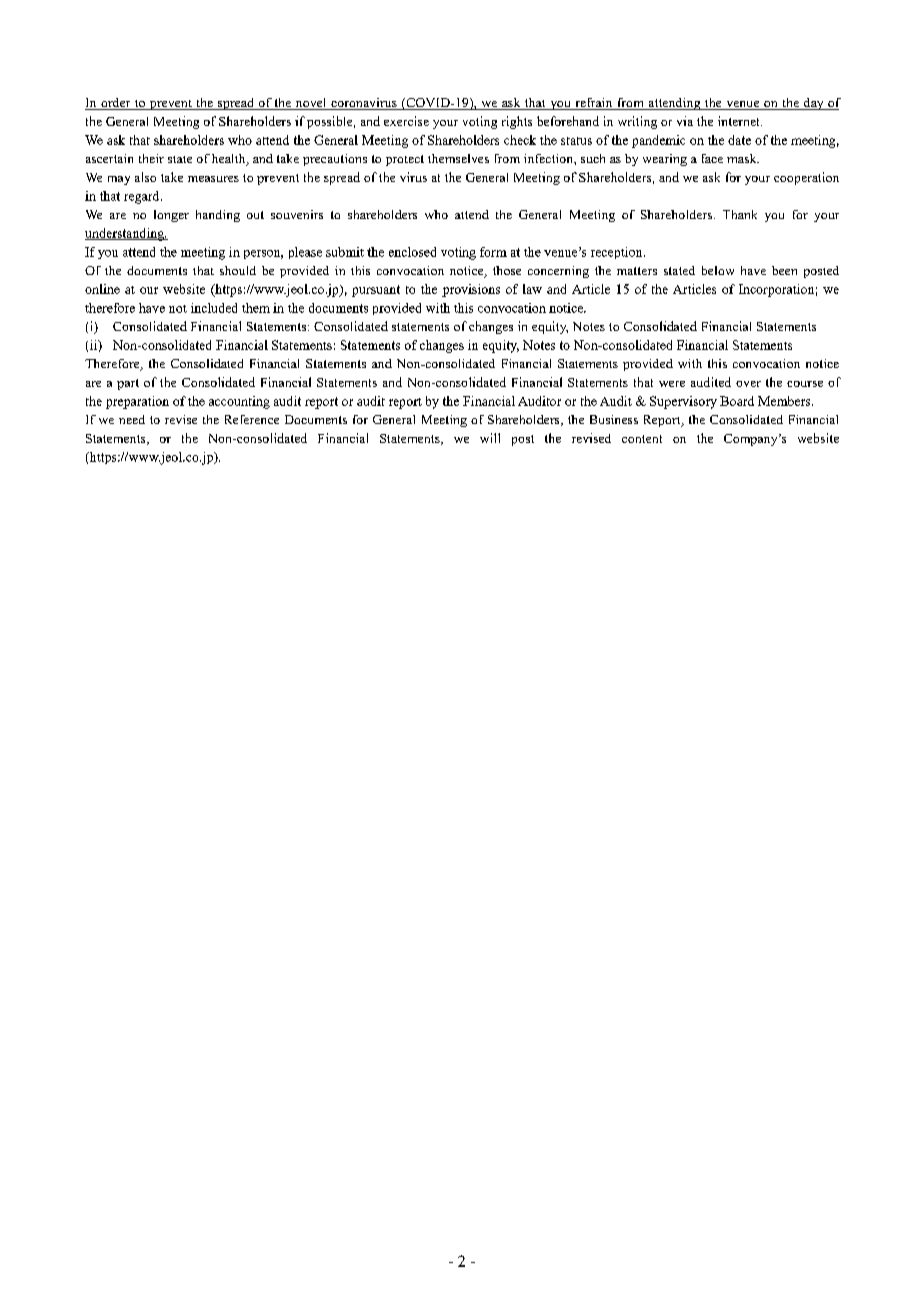  Describe the element at coordinates (490, 438) in the screenshot. I see `will` at that location.
